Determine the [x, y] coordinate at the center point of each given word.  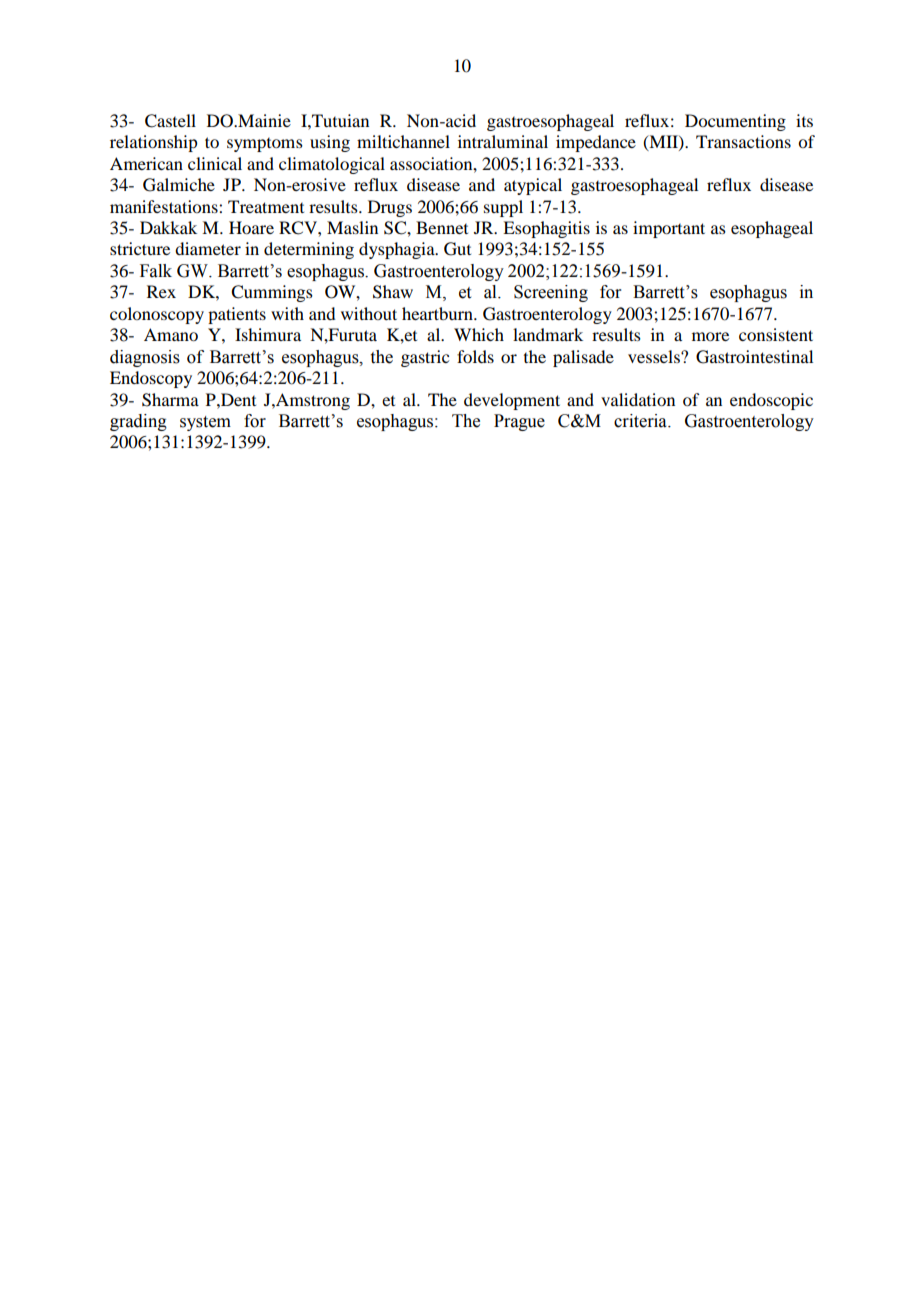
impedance [596, 143]
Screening [551, 293]
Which [479, 334]
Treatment [266, 206]
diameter [208, 248]
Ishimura [268, 334]
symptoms [265, 145]
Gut [457, 249]
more [710, 336]
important [669, 229]
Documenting [735, 122]
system [205, 423]
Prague [519, 422]
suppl [503, 208]
